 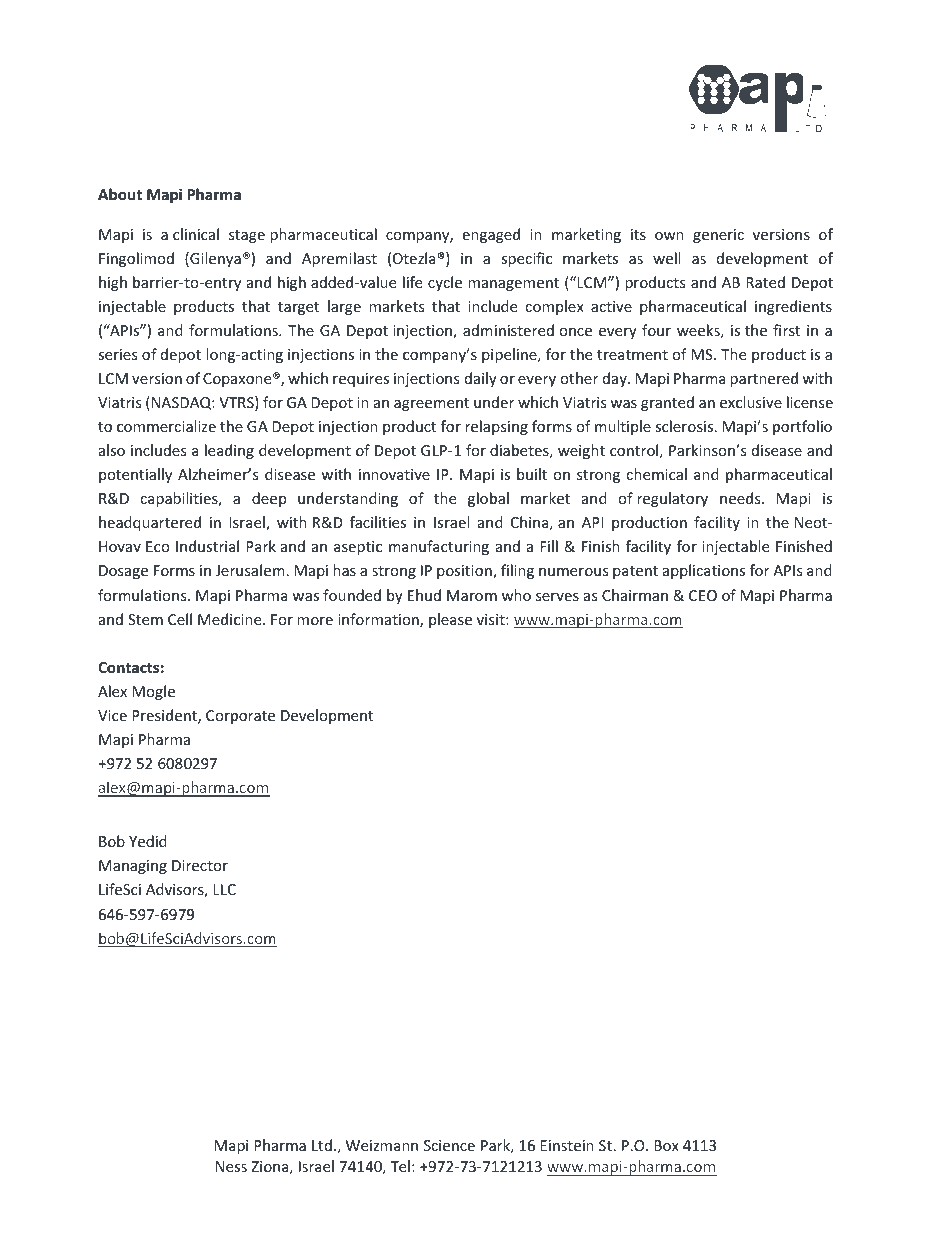 What do you see at coordinates (491, 235) in the screenshot?
I see `engaged` at bounding box center [491, 235].
